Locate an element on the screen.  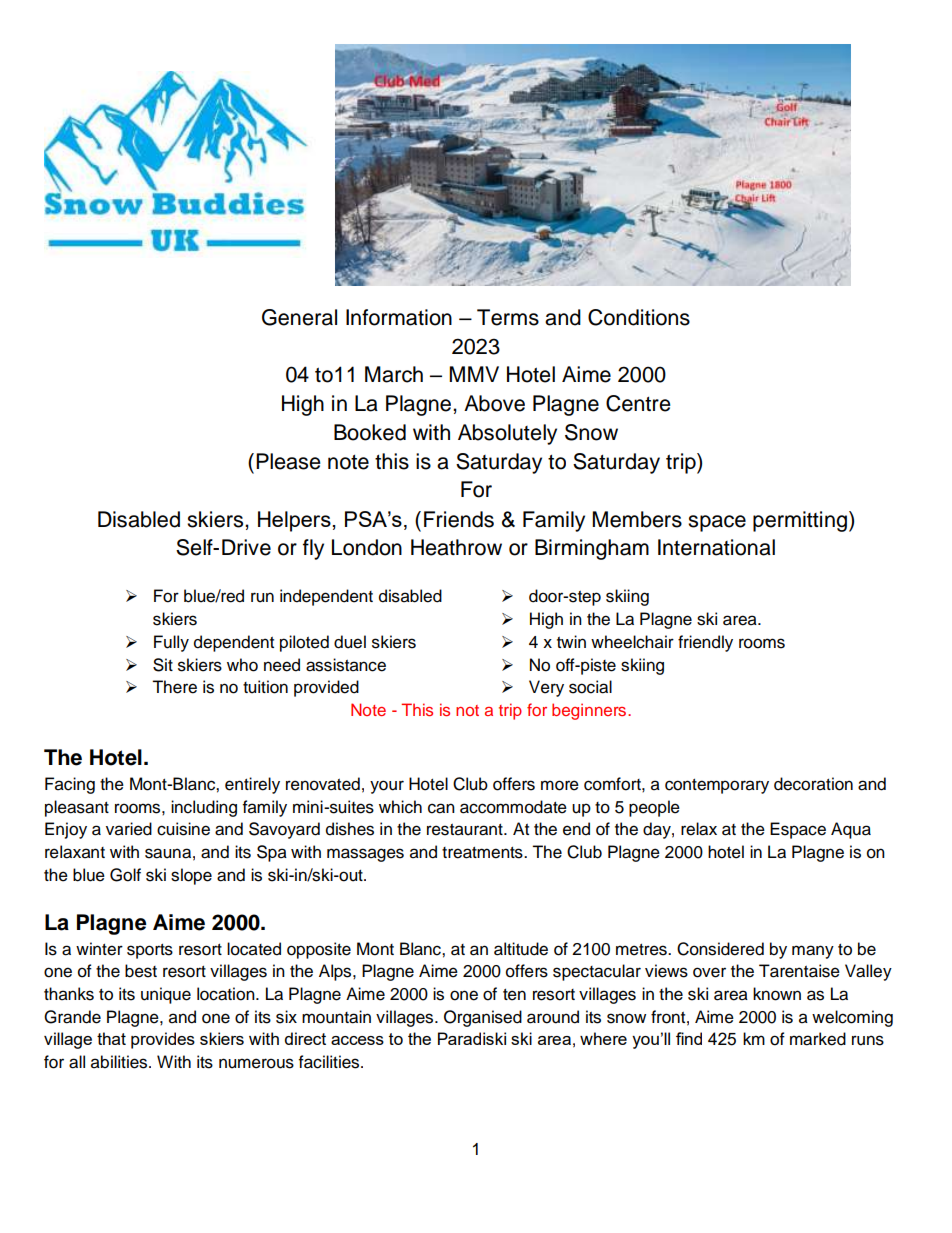
Very is located at coordinates (546, 688).
